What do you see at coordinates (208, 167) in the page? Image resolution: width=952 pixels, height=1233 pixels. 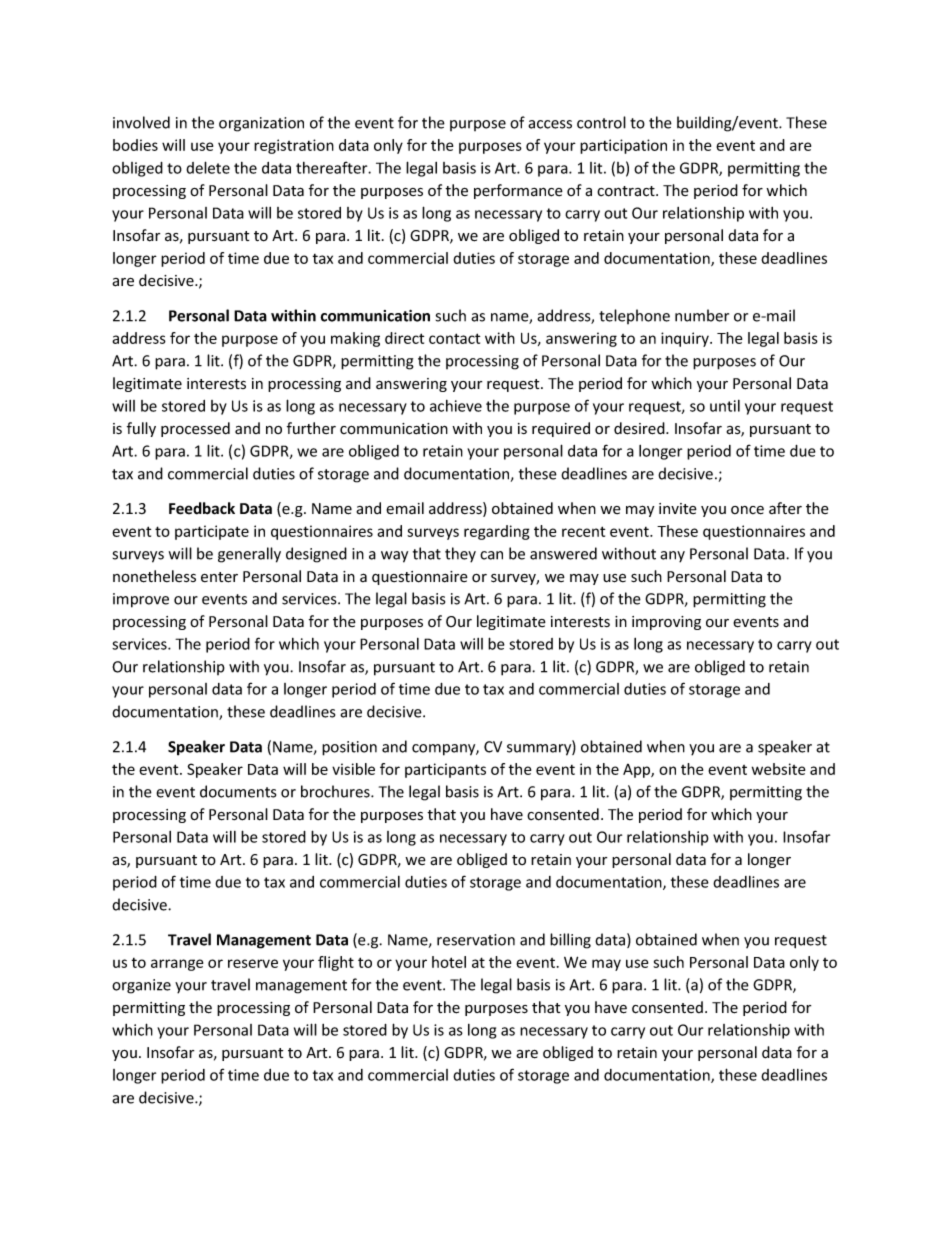 I see `delete` at bounding box center [208, 167].
